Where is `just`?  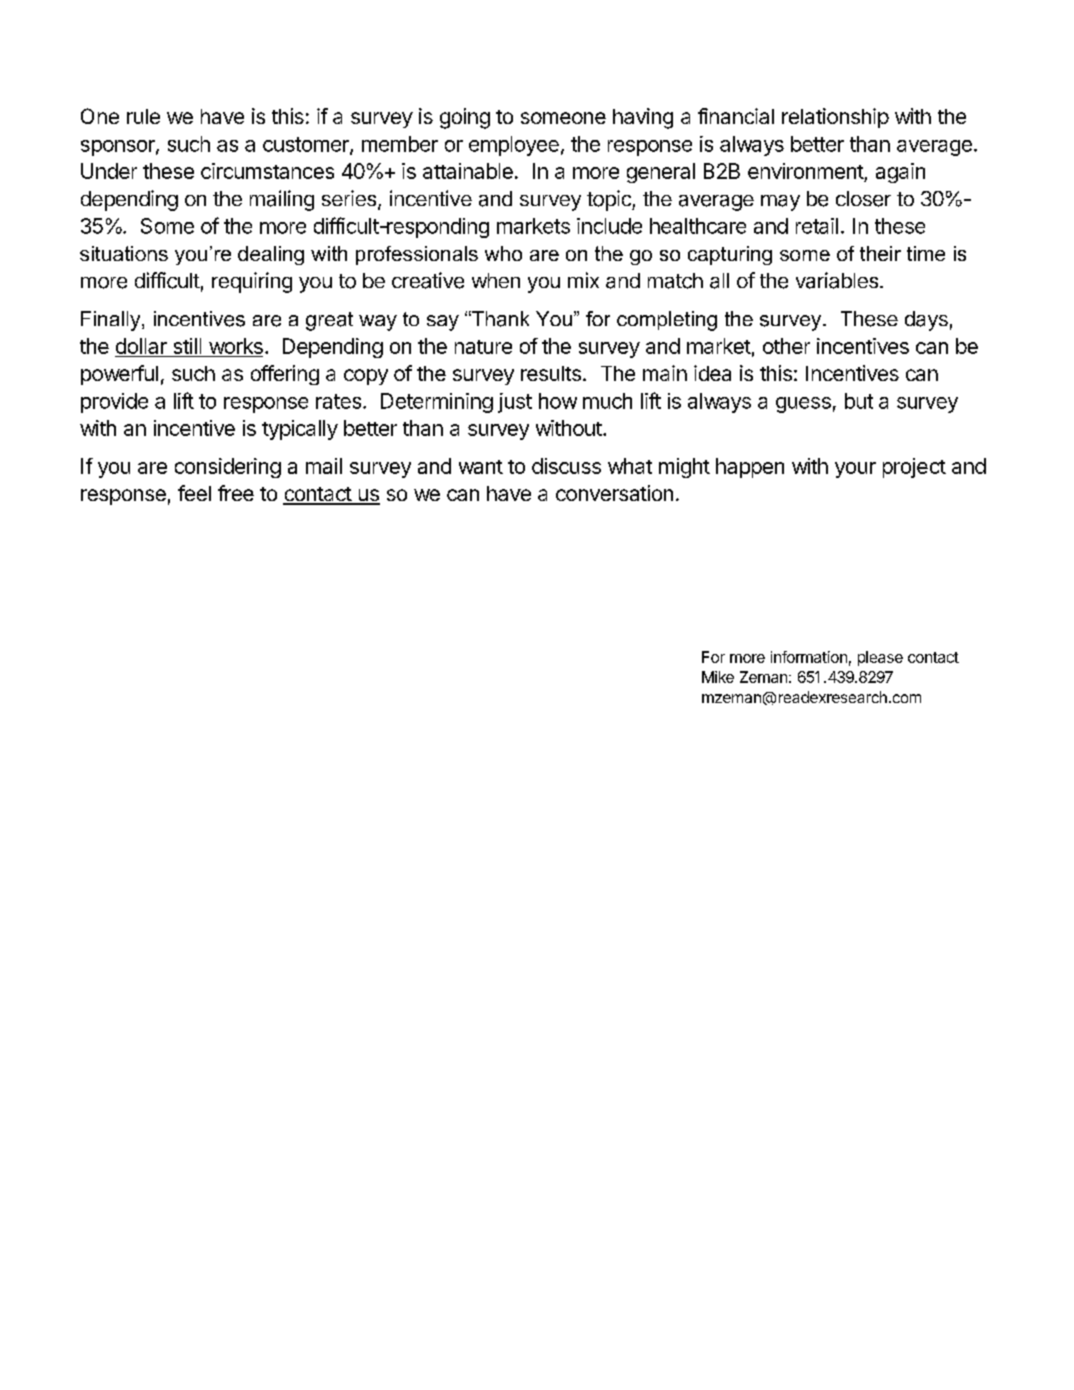
just is located at coordinates (515, 403).
